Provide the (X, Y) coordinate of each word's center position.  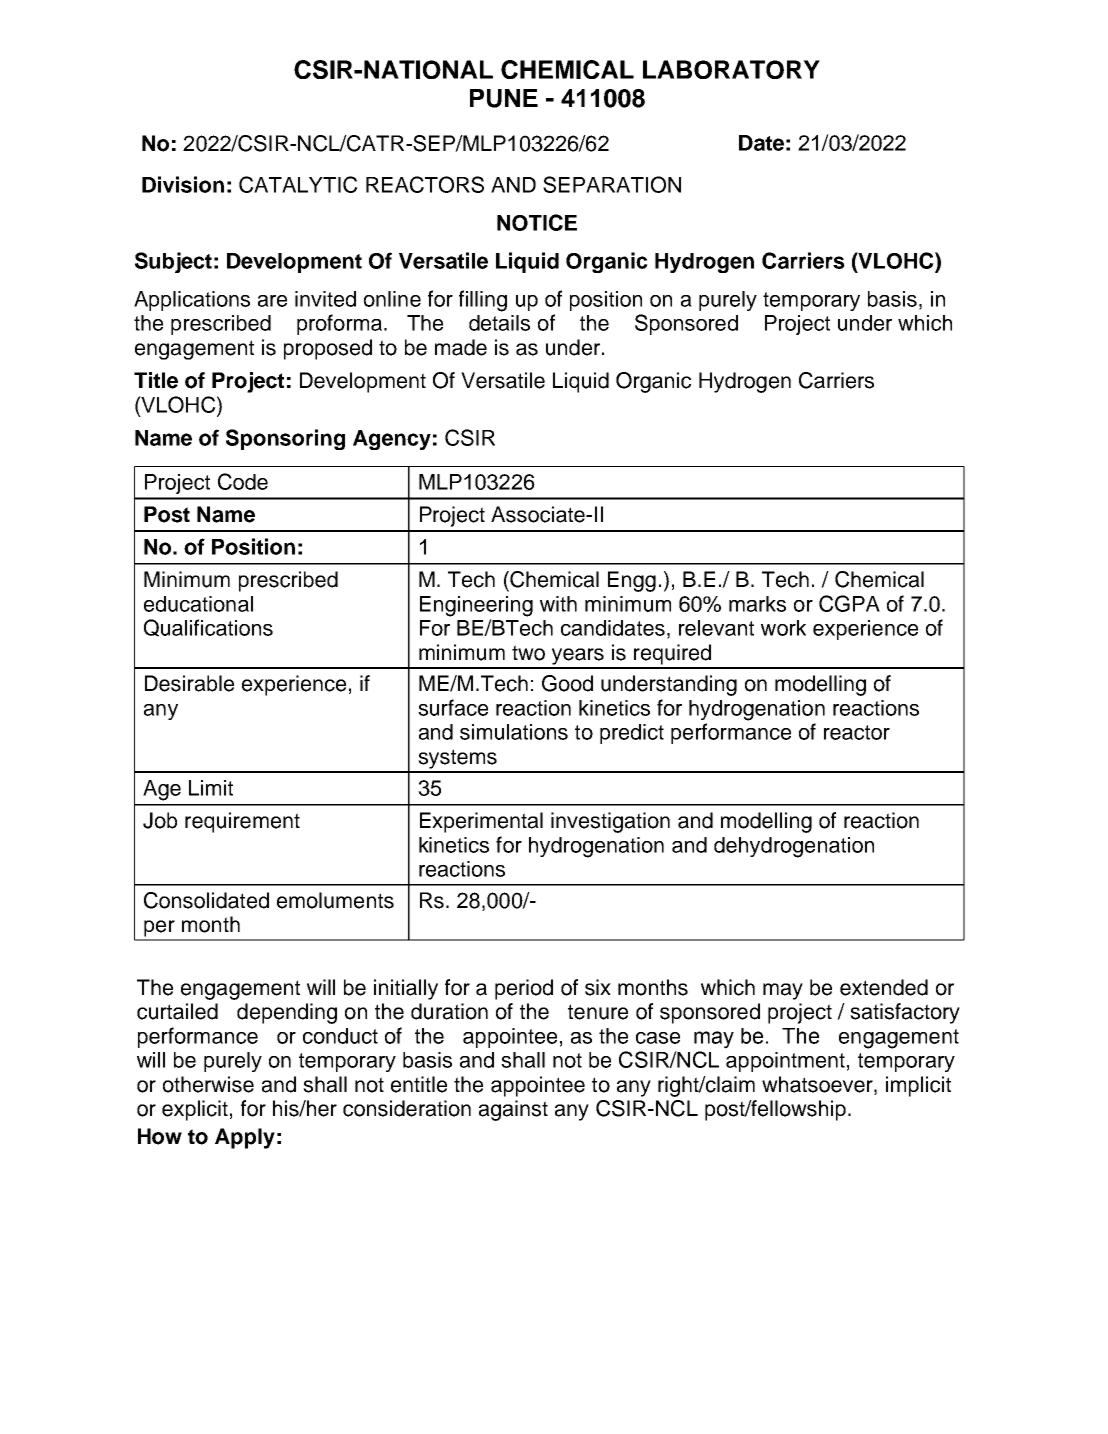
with (558, 604)
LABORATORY (731, 69)
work (783, 628)
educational (198, 604)
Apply (245, 1138)
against (513, 1110)
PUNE (504, 98)
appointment (785, 1062)
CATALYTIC (298, 184)
